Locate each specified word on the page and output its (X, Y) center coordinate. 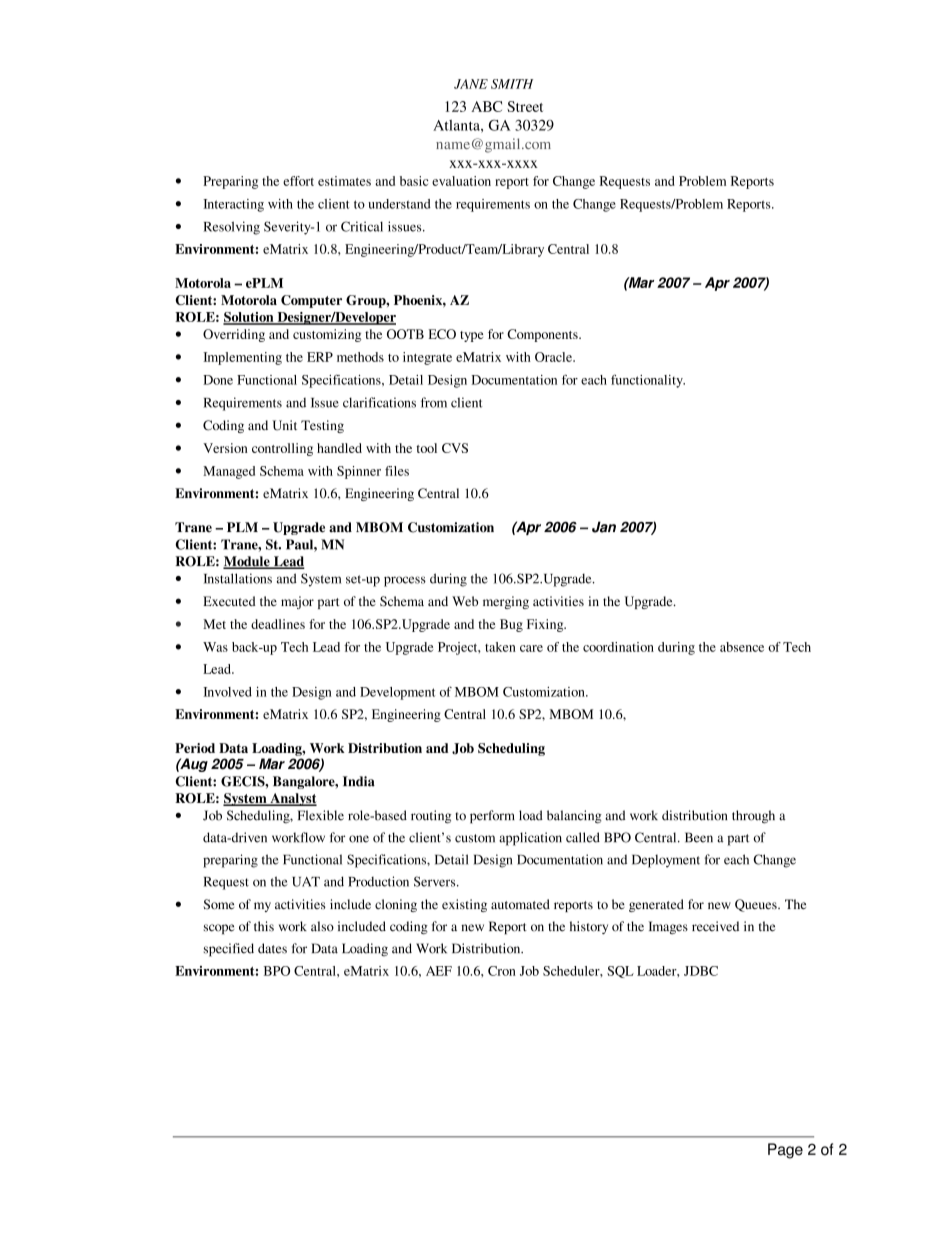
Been (699, 837)
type (471, 336)
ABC (486, 106)
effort (298, 181)
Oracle (554, 357)
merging (506, 602)
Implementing (242, 358)
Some (218, 904)
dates (272, 948)
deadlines (278, 624)
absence (742, 647)
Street (525, 106)
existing (464, 905)
